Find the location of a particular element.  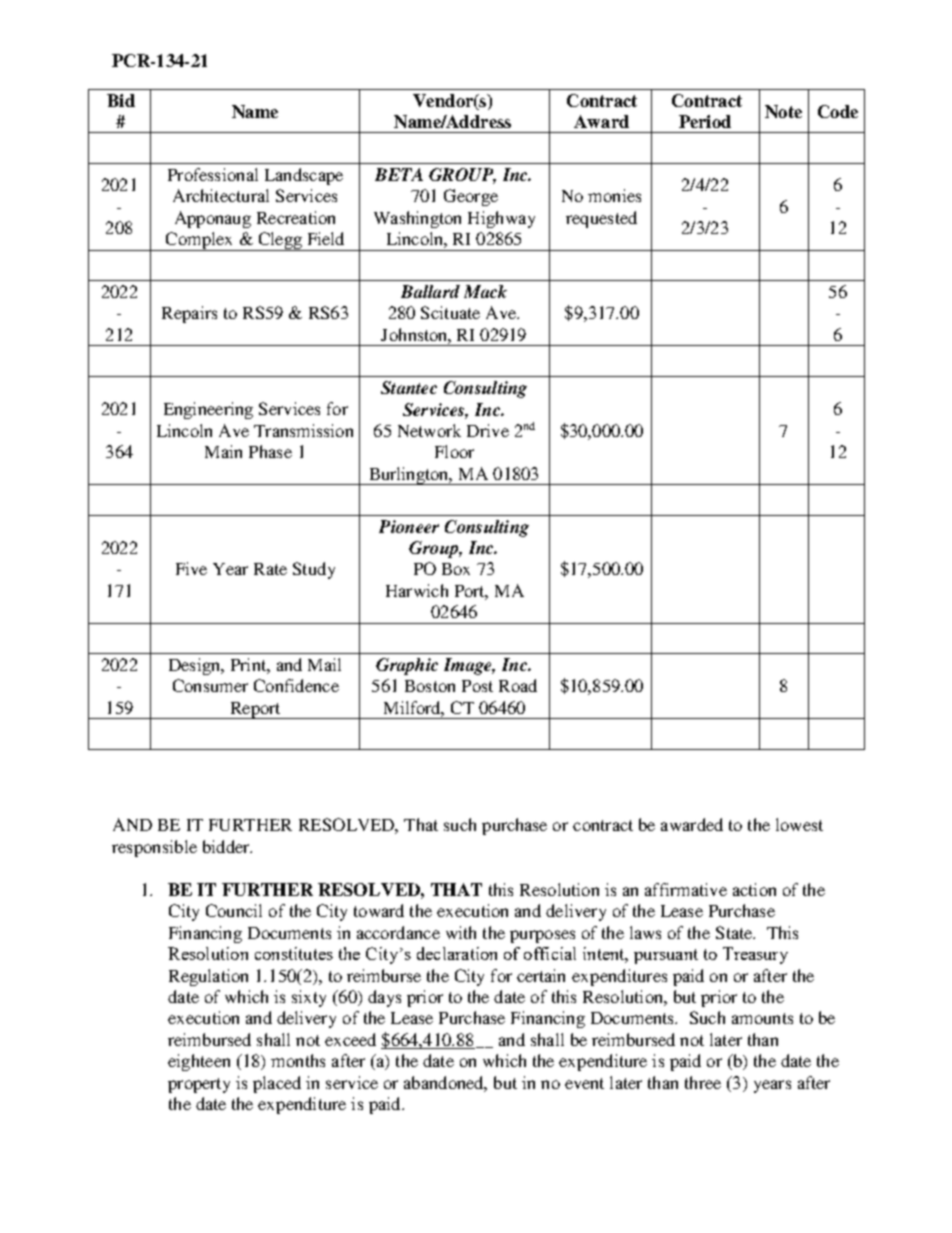

Road is located at coordinates (518, 685).
